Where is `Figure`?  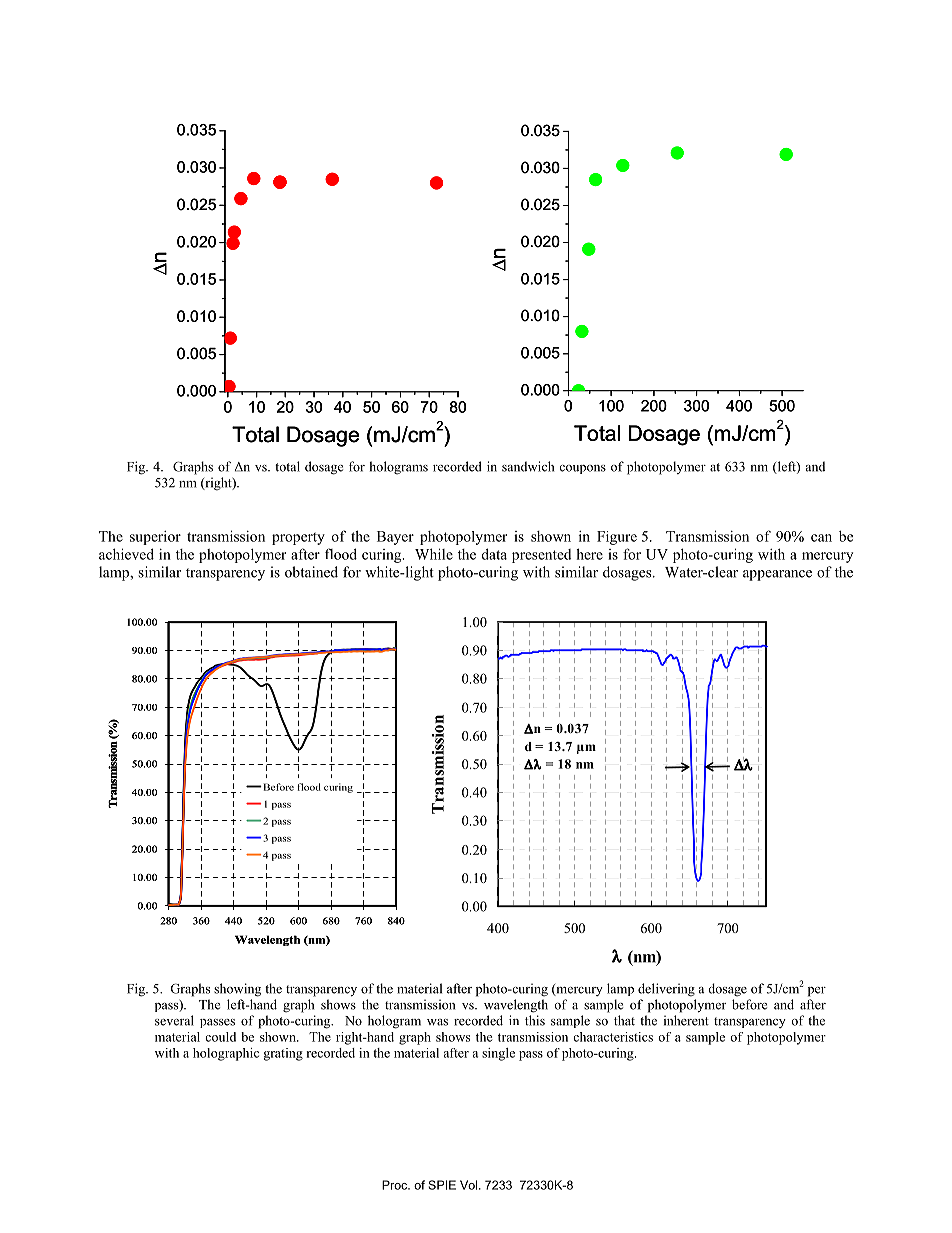
Figure is located at coordinates (617, 538).
